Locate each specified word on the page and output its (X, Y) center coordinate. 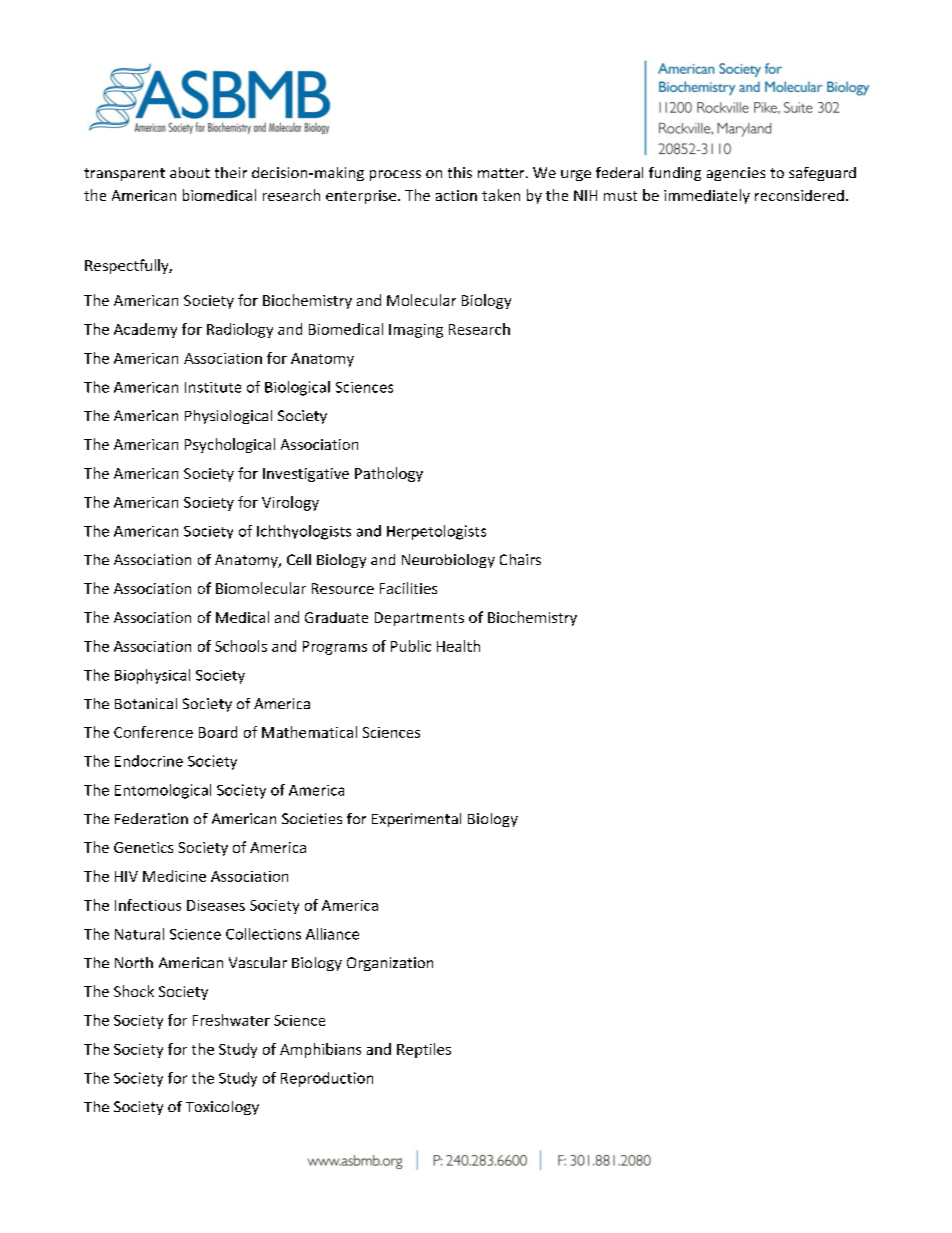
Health (458, 646)
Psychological (230, 445)
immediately (707, 196)
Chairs (520, 559)
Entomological (163, 791)
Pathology (389, 474)
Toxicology (222, 1108)
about (190, 172)
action (456, 195)
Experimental (416, 820)
